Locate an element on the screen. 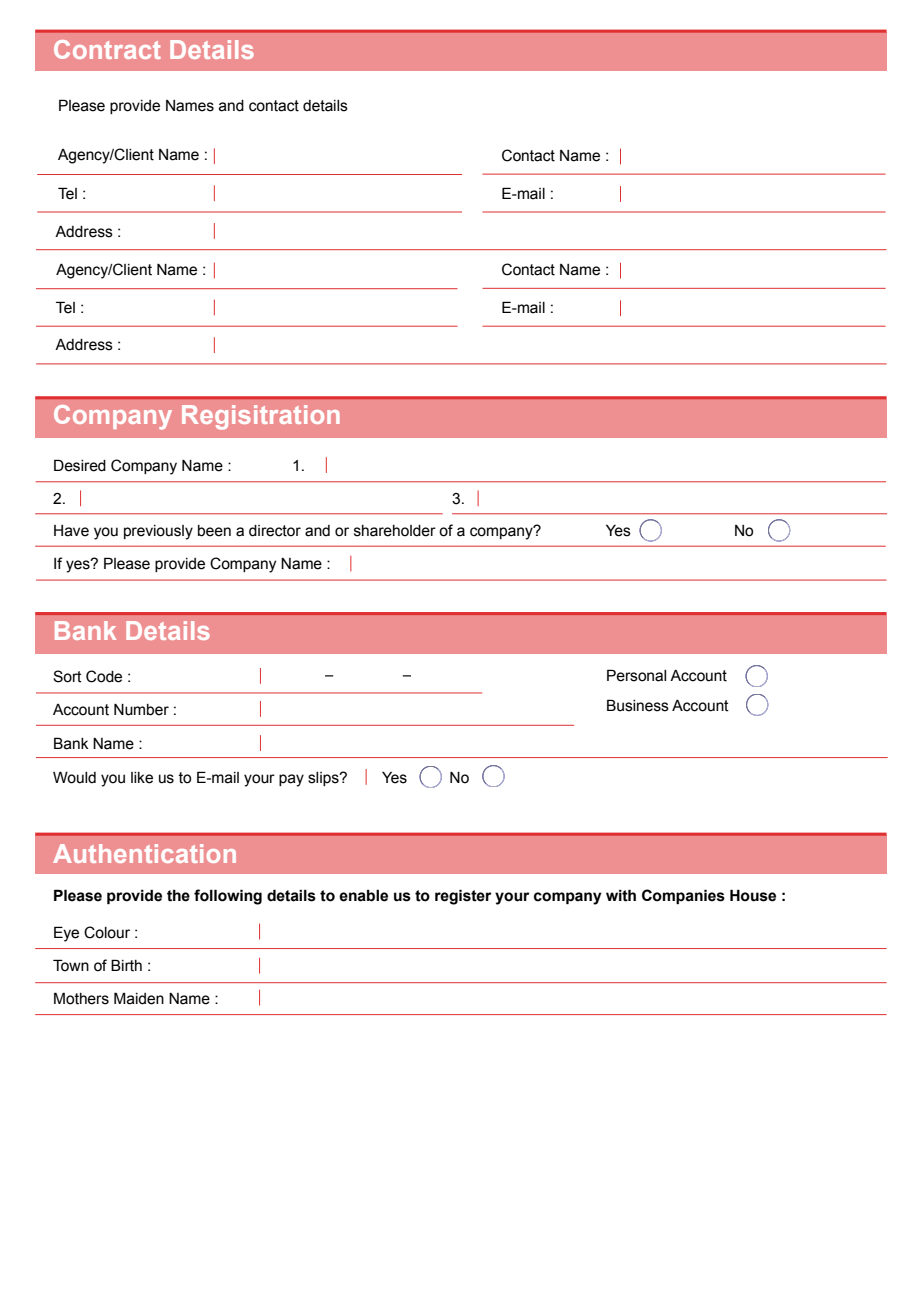 The image size is (924, 1308). director is located at coordinates (275, 531).
